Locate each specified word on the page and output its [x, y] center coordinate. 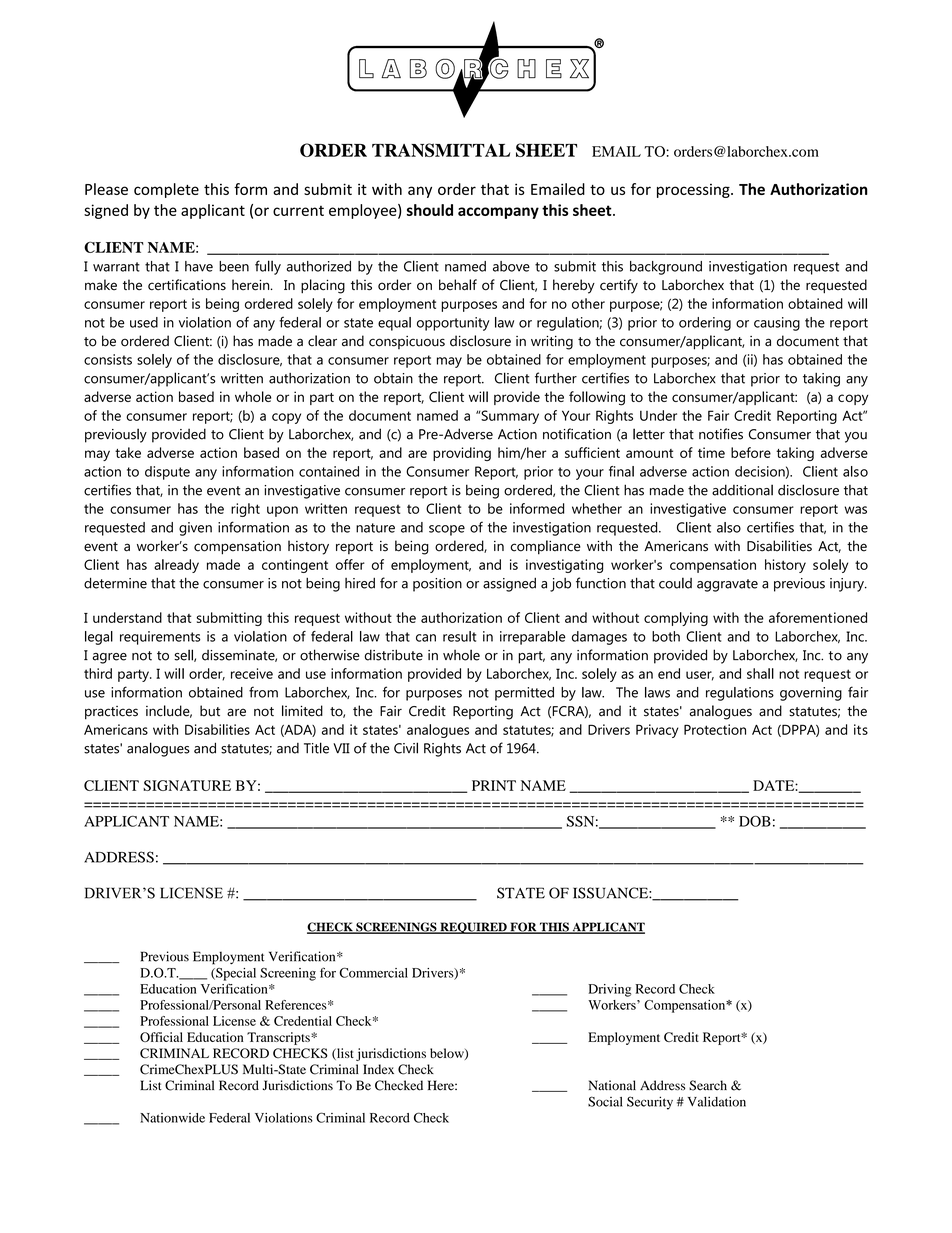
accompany [498, 213]
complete [166, 190]
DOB [755, 821]
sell [184, 655]
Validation [717, 1101]
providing [462, 454]
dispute [167, 473]
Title [316, 748]
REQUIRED [473, 928]
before [751, 452]
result [459, 636]
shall [760, 673]
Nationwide [172, 1118]
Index [378, 1069]
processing [694, 191]
